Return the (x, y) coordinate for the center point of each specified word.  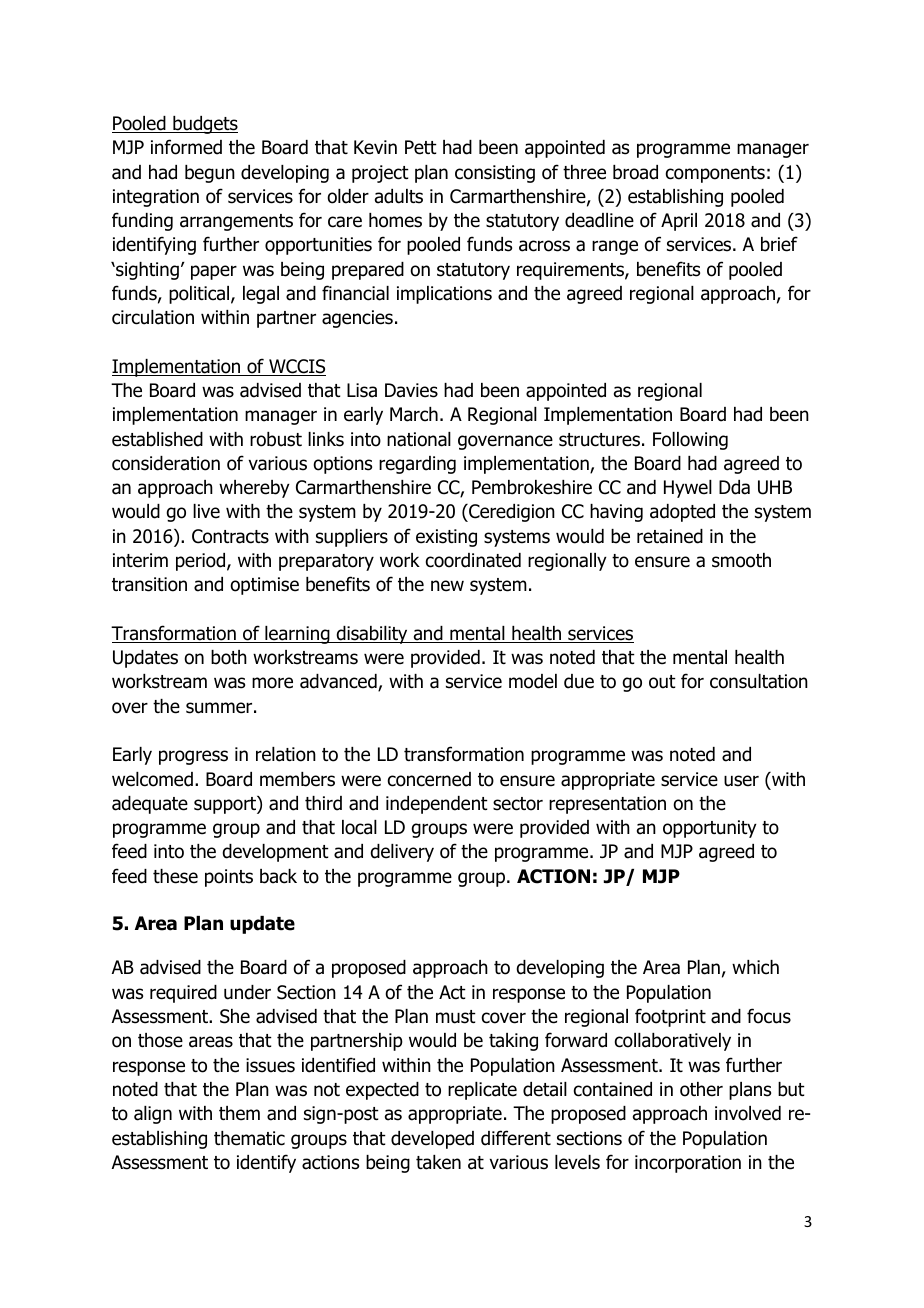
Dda (734, 487)
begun (210, 174)
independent (437, 805)
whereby (254, 489)
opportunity (710, 829)
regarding (417, 465)
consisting (495, 174)
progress (193, 757)
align (153, 1115)
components (715, 174)
